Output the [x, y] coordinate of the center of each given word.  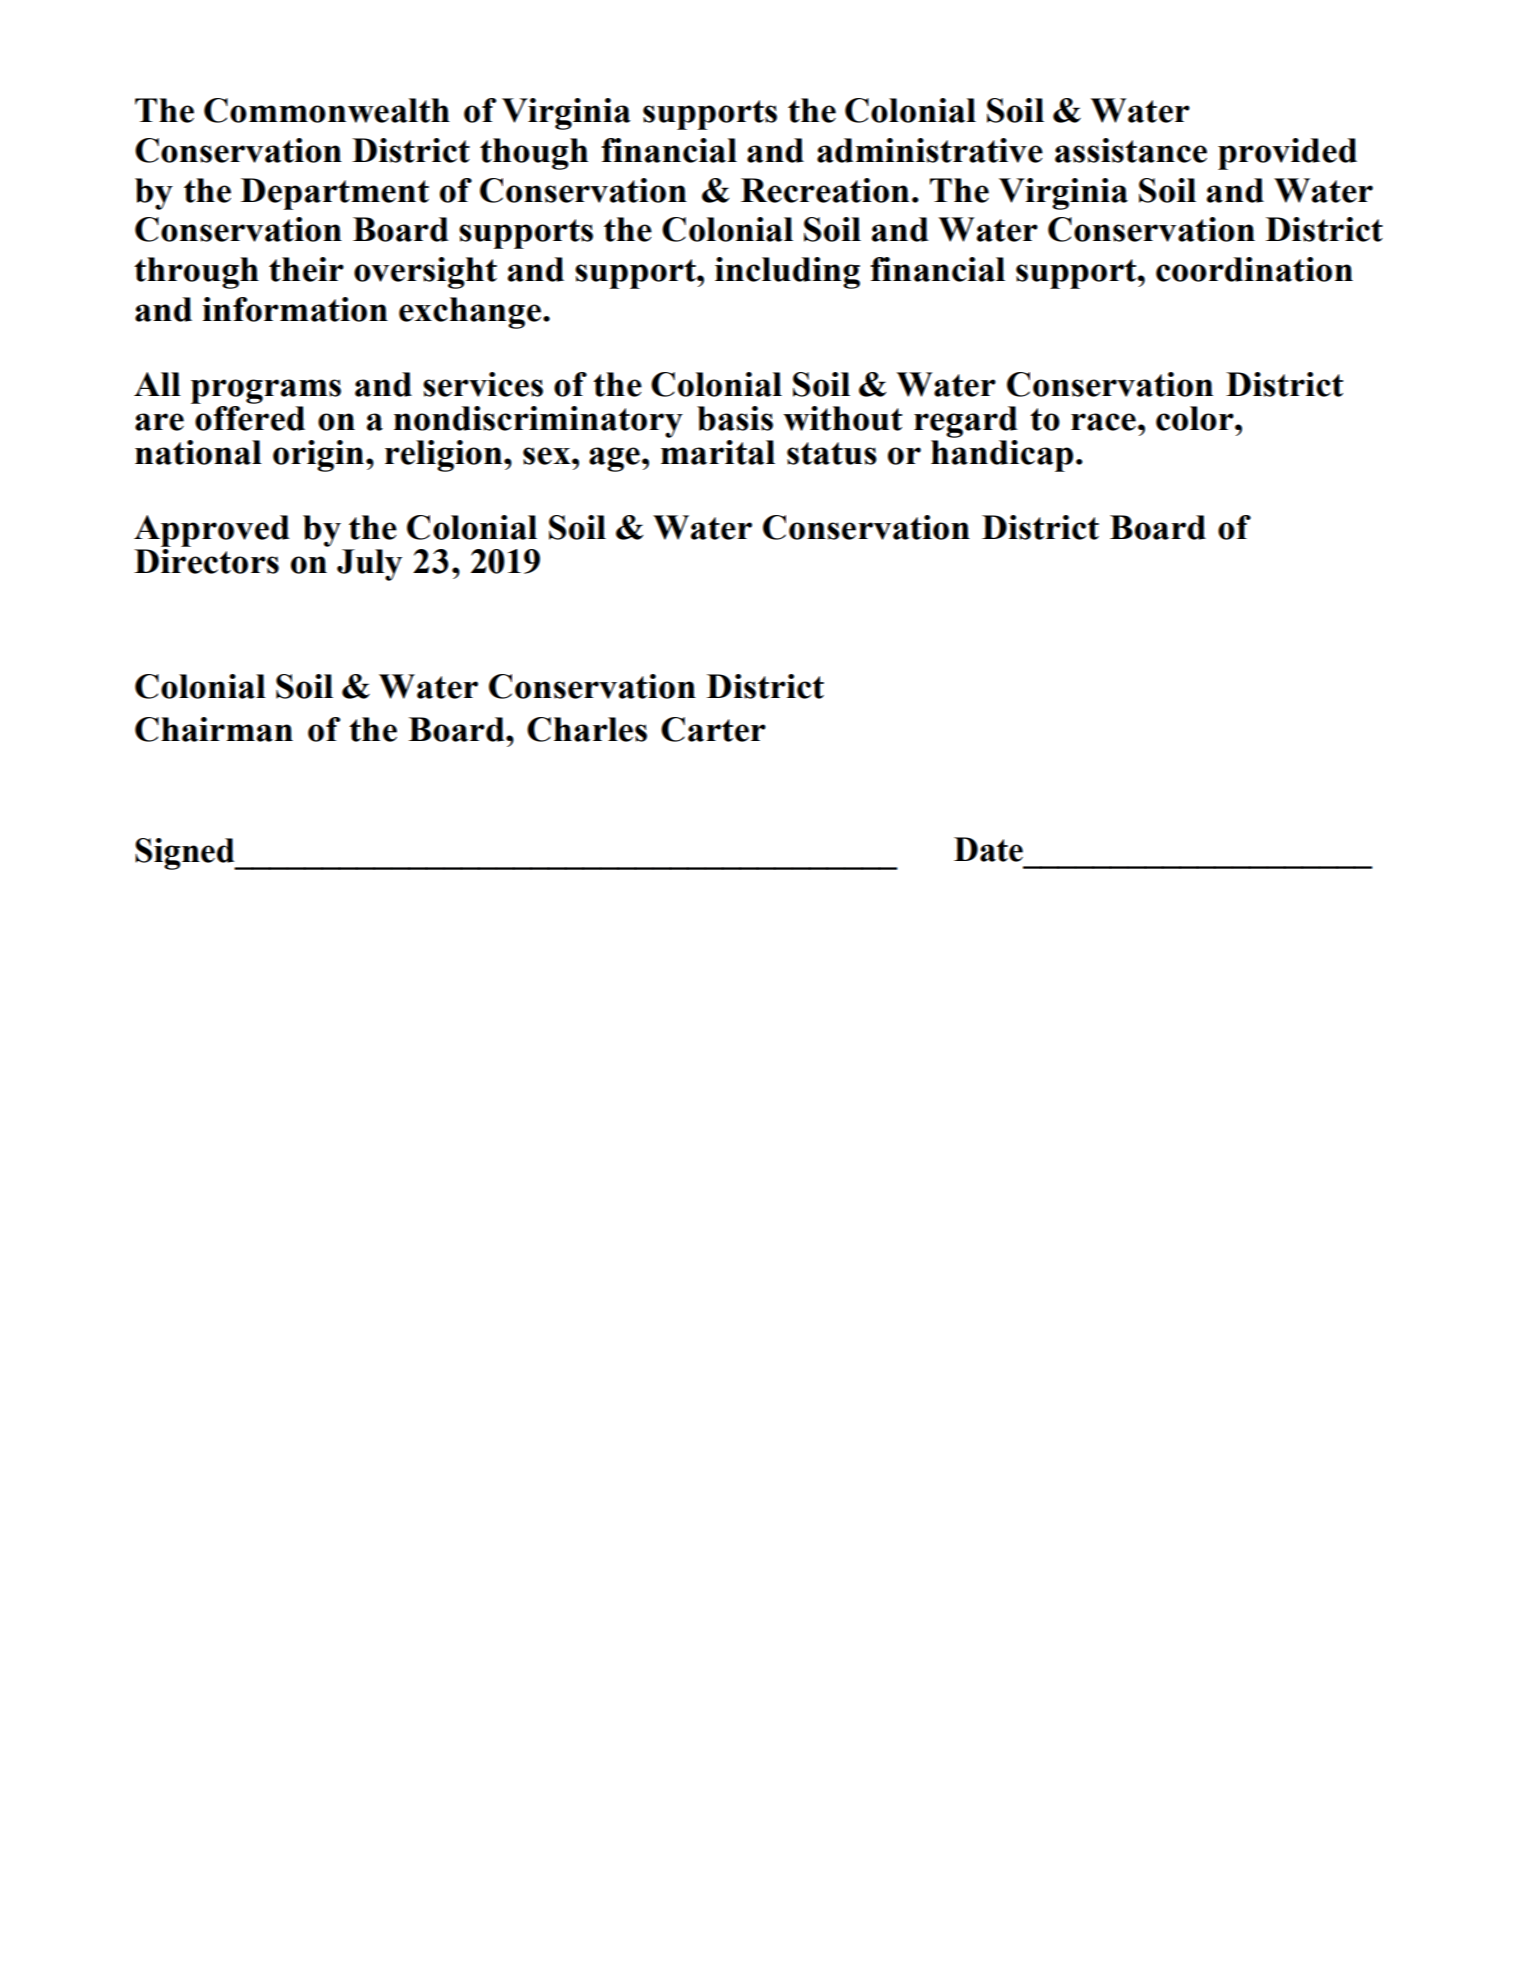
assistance [1131, 150]
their [306, 269]
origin [320, 456]
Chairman [214, 729]
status [832, 453]
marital [718, 452]
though [534, 154]
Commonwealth [327, 110]
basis [735, 418]
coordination [1254, 269]
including [787, 273]
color [1196, 418]
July [369, 565]
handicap [1002, 456]
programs [266, 391]
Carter [713, 729]
